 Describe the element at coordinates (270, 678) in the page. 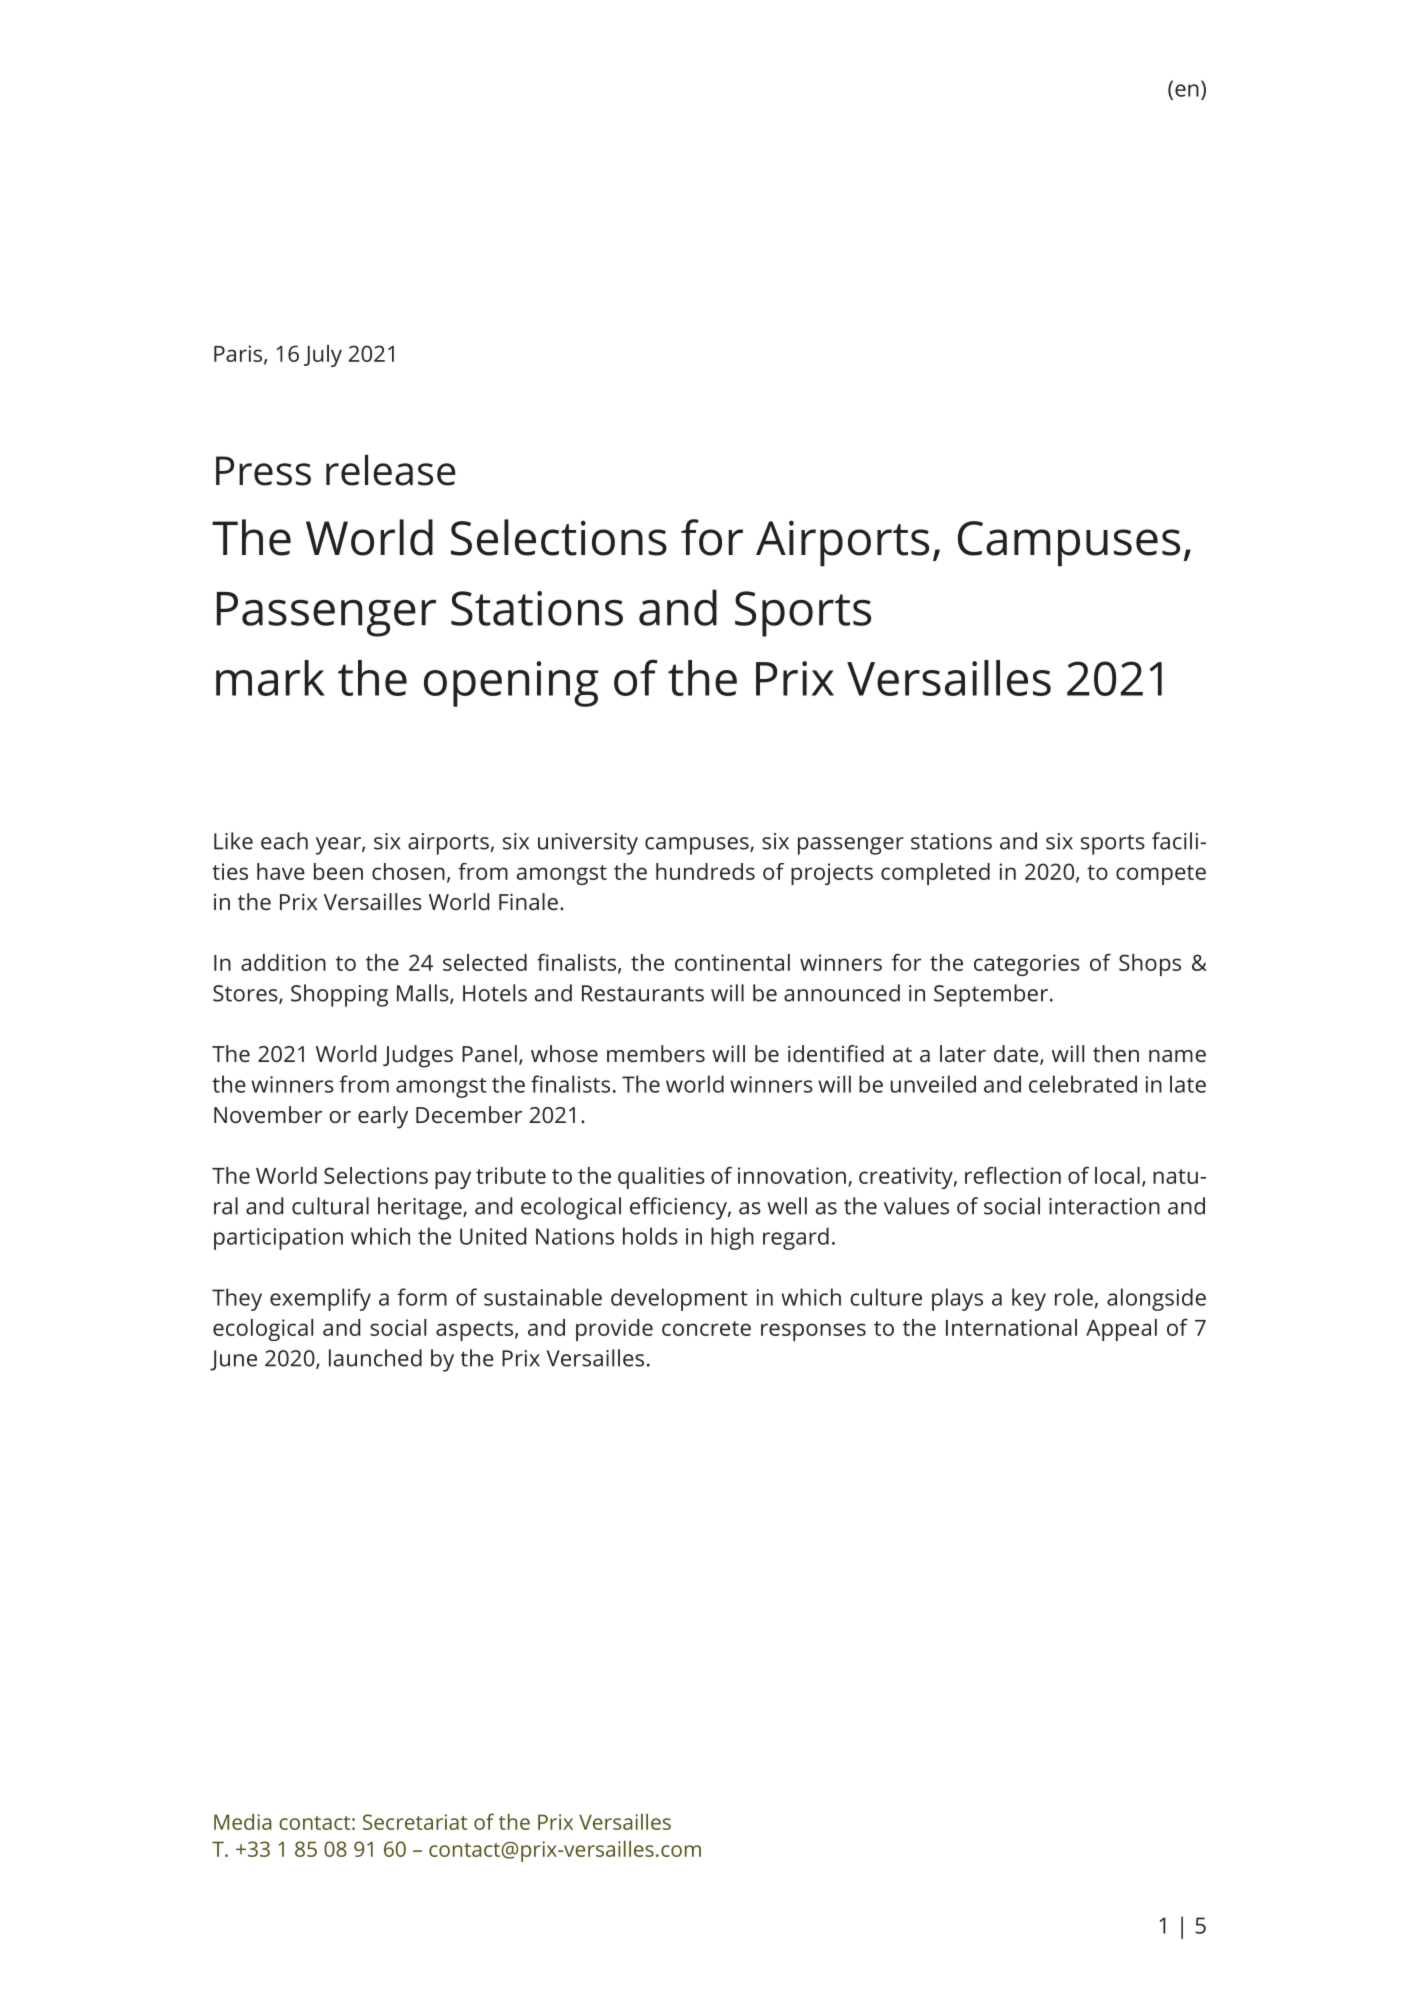

I see `mark` at that location.
